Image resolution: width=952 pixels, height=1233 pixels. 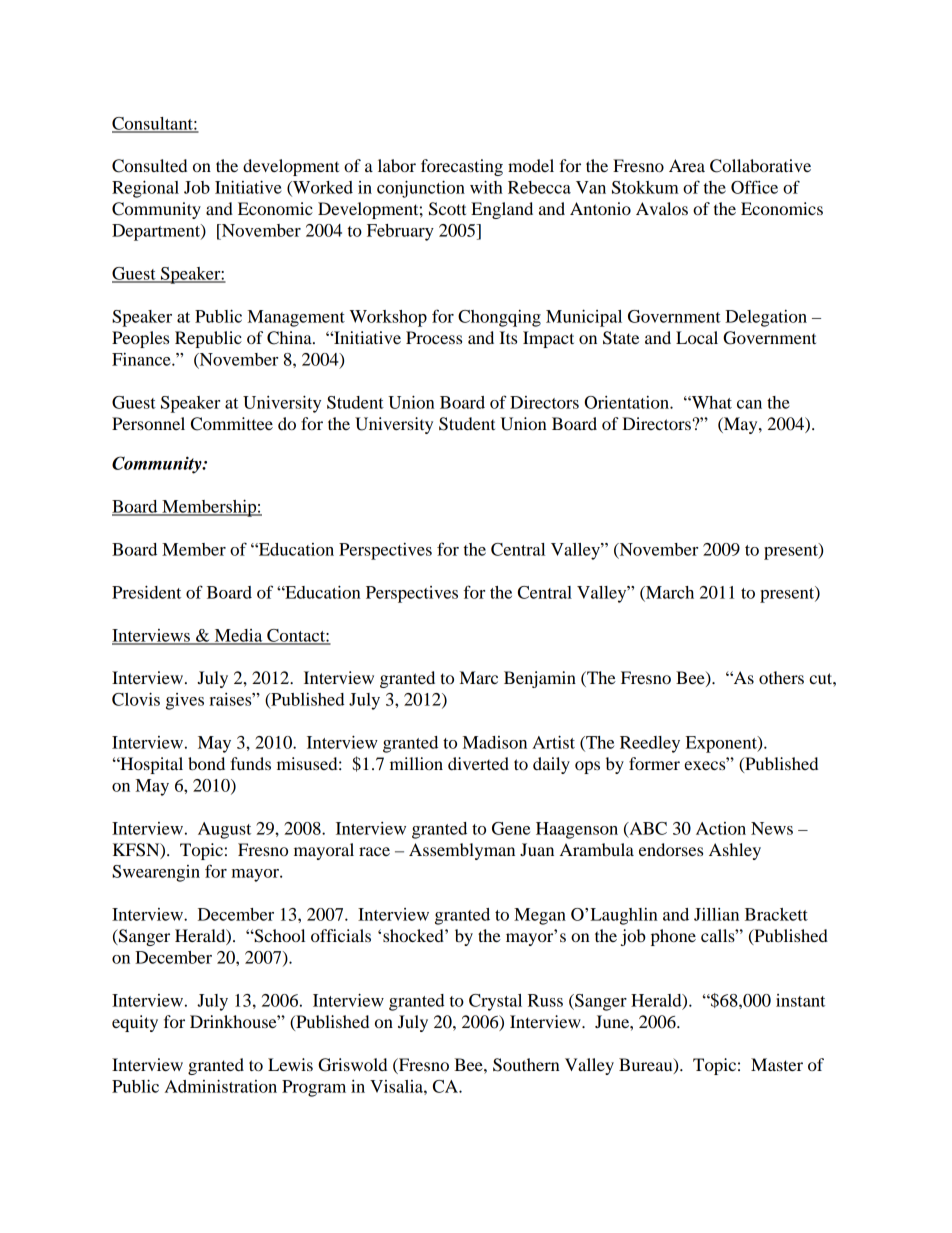 What do you see at coordinates (238, 636) in the screenshot?
I see `Media` at bounding box center [238, 636].
